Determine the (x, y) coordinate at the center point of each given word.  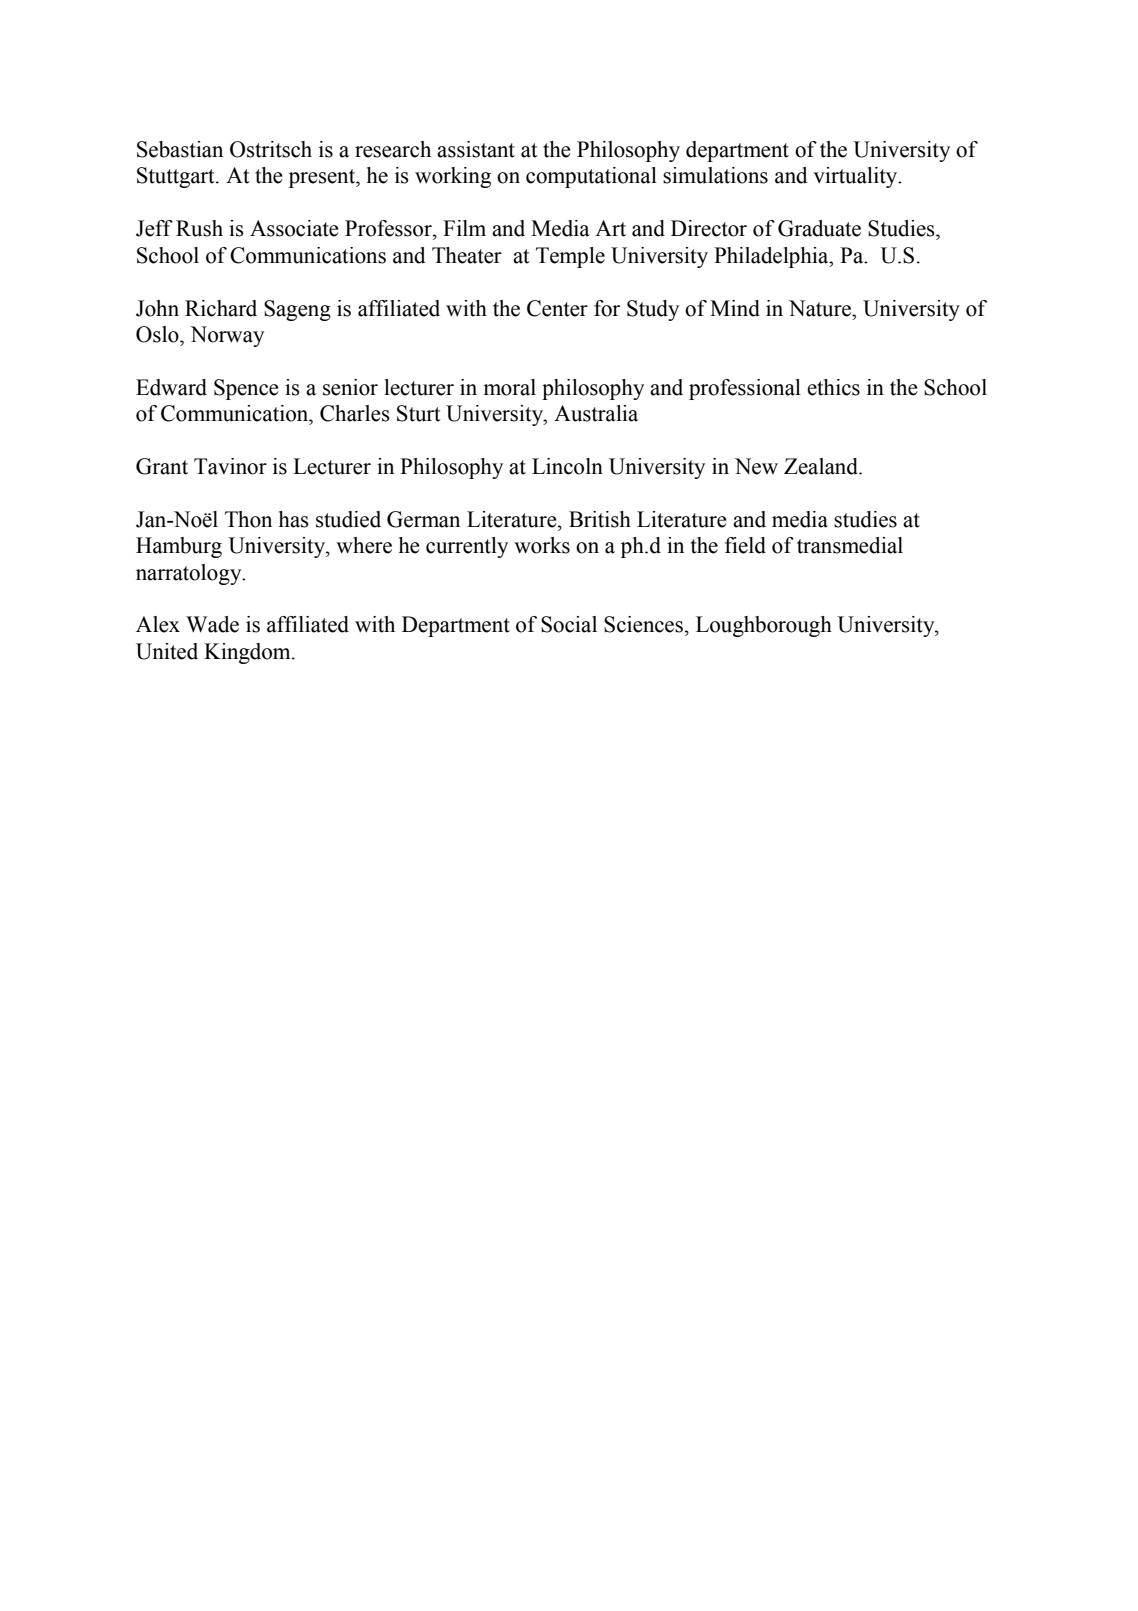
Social (569, 624)
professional (745, 389)
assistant (476, 149)
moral (509, 387)
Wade (212, 624)
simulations (715, 175)
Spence (246, 389)
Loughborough (764, 626)
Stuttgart (177, 177)
